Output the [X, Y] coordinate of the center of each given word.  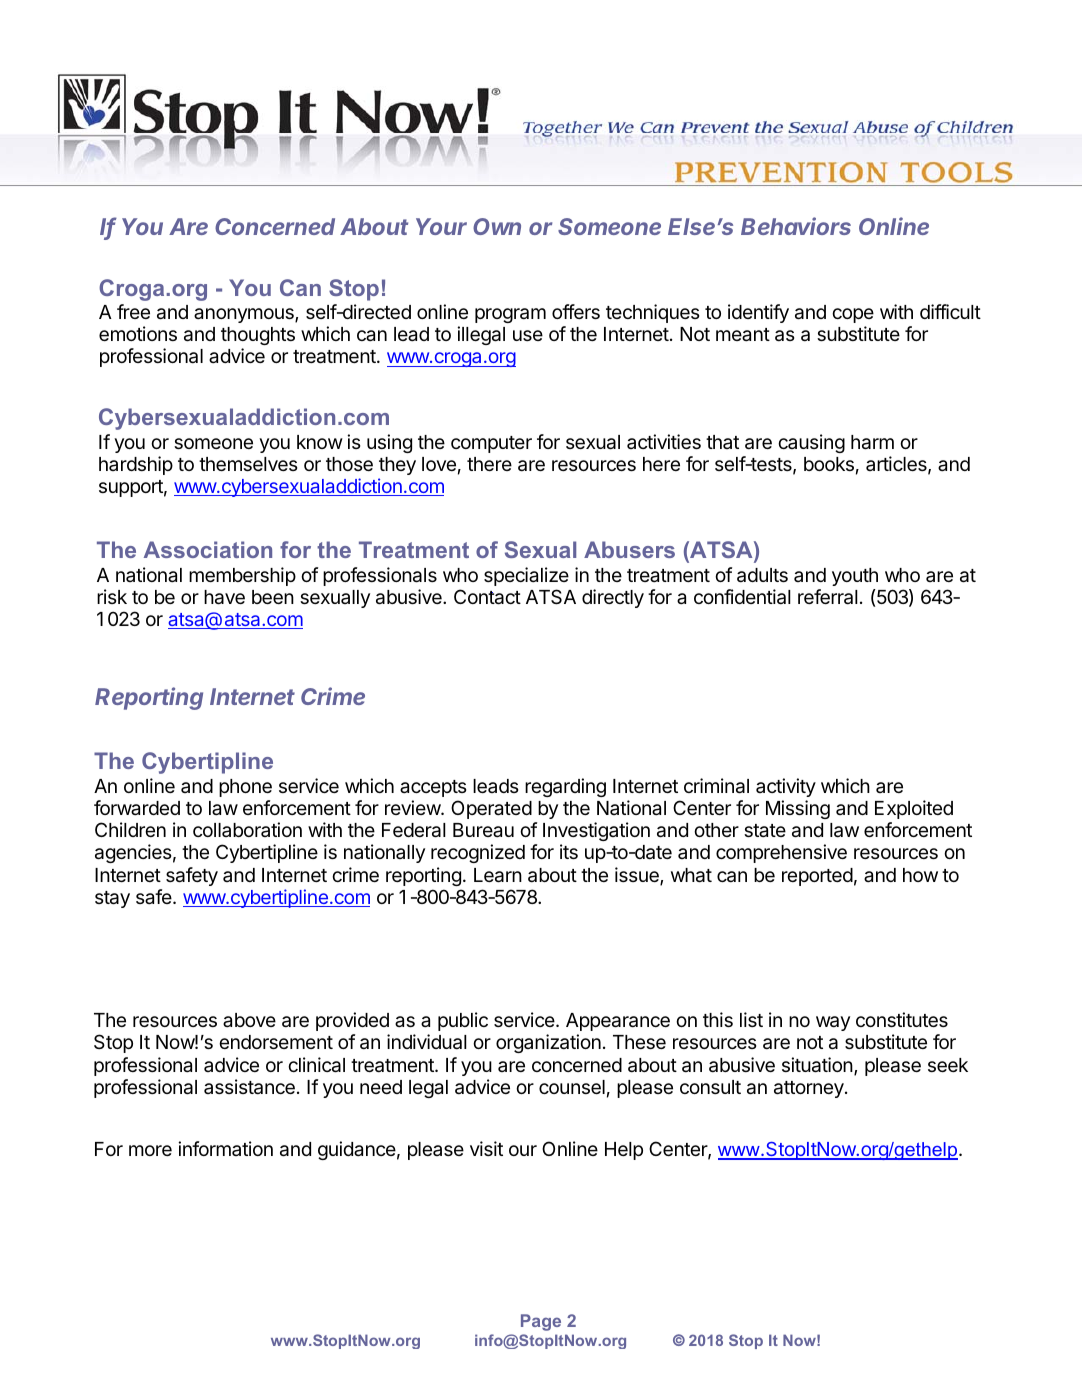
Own [497, 226]
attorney [810, 1089]
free [133, 311]
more [150, 1150]
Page [541, 1322]
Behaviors [796, 226]
